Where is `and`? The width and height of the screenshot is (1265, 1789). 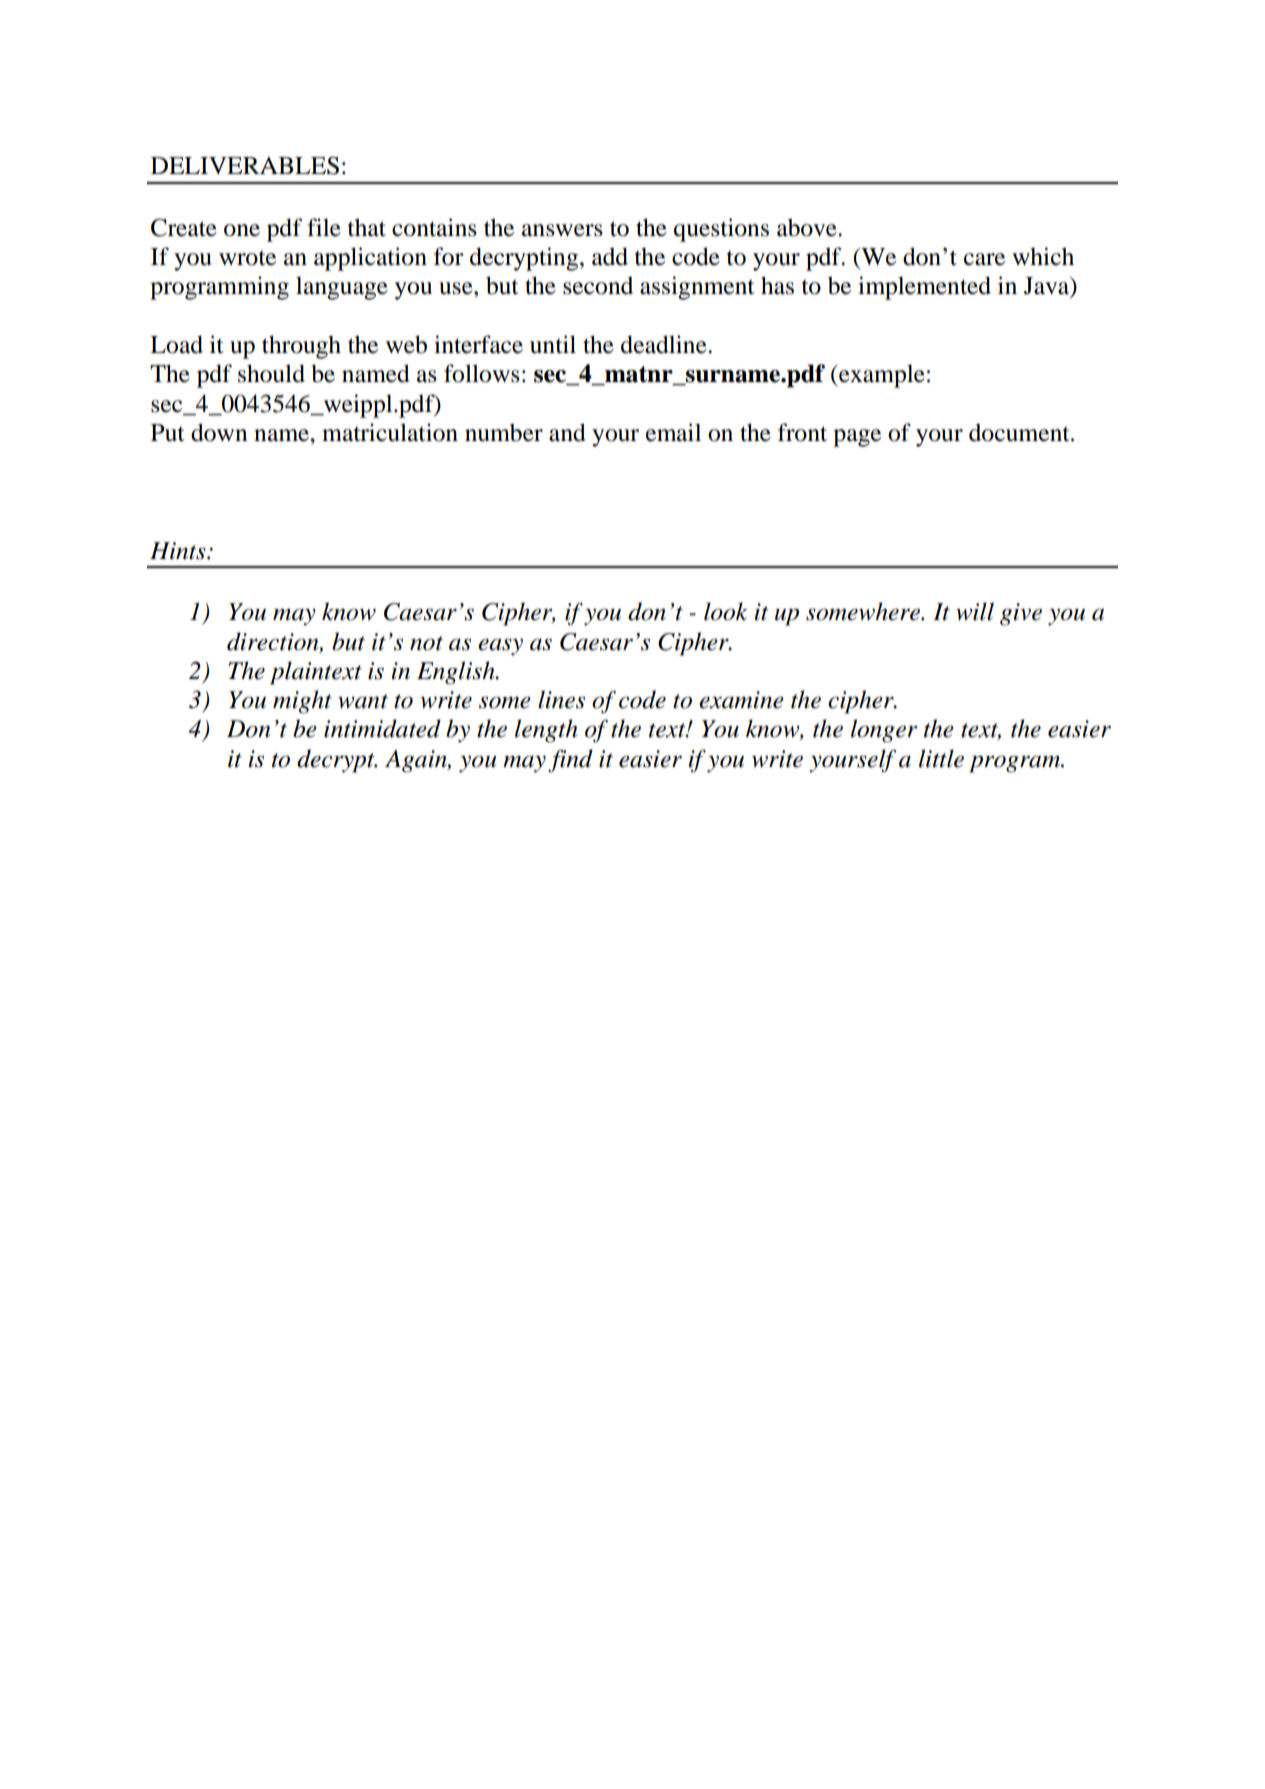
and is located at coordinates (567, 432).
